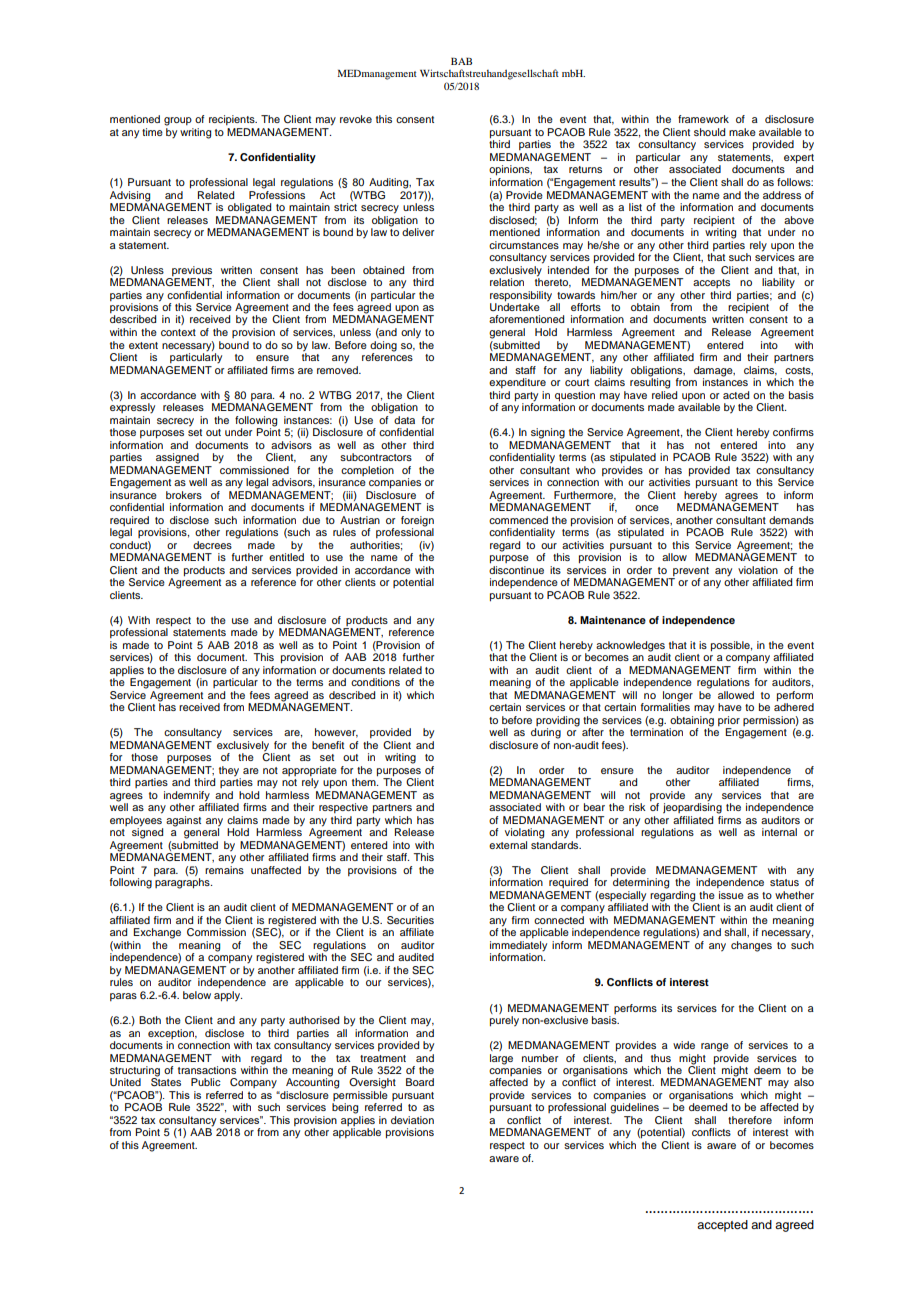 The width and height of the image is (924, 1308). I want to click on decrees, so click(212, 545).
